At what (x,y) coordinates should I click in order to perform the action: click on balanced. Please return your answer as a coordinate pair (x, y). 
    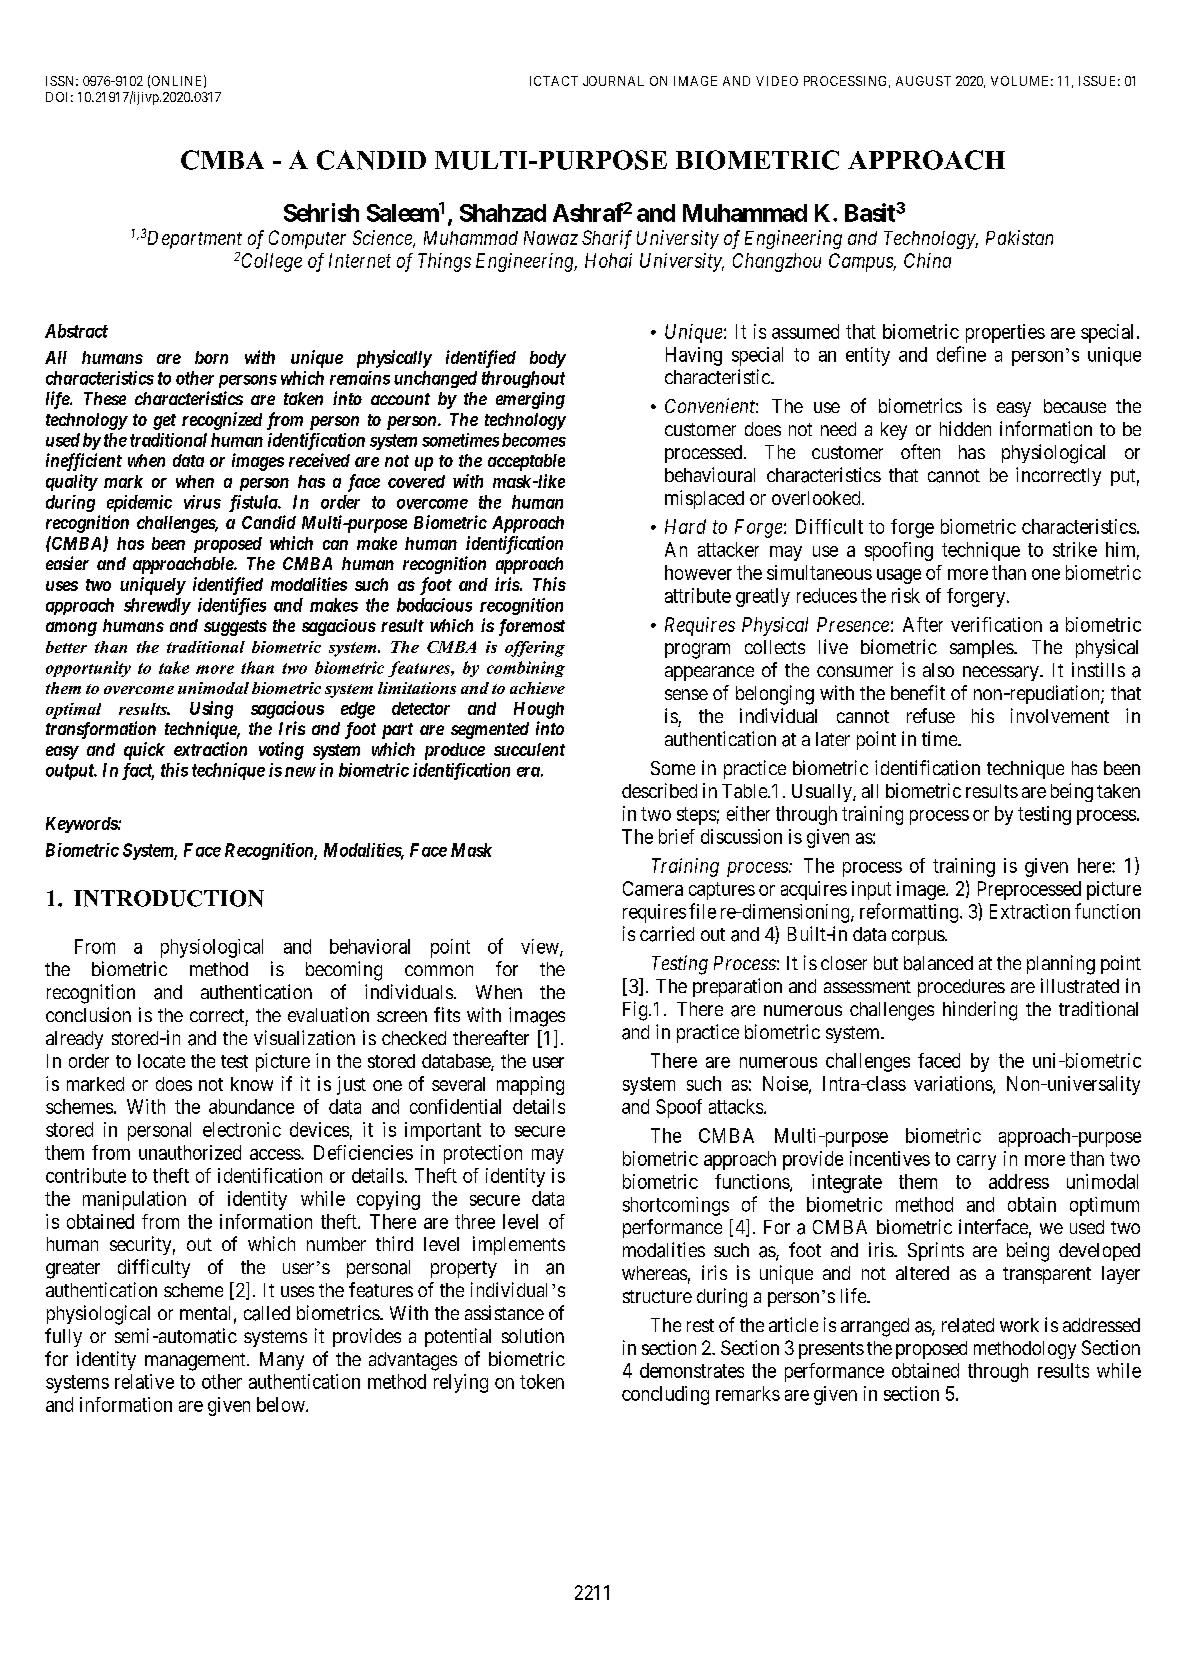
    Looking at the image, I should click on (938, 963).
